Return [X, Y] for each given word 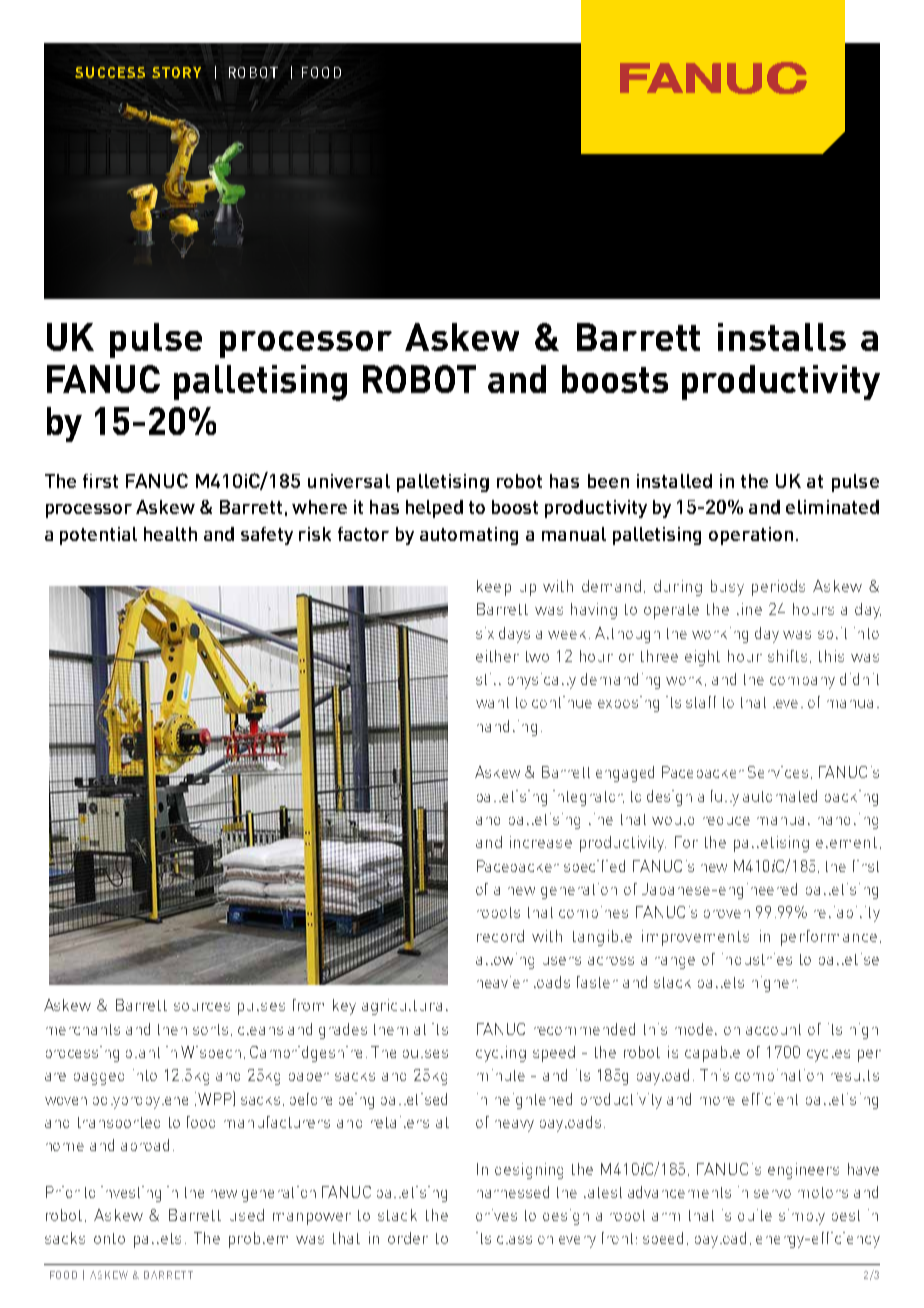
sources [202, 1007]
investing [131, 1194]
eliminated [832, 507]
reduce [726, 821]
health [170, 534]
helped [434, 509]
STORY [176, 72]
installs [782, 337]
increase [541, 842]
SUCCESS [110, 72]
